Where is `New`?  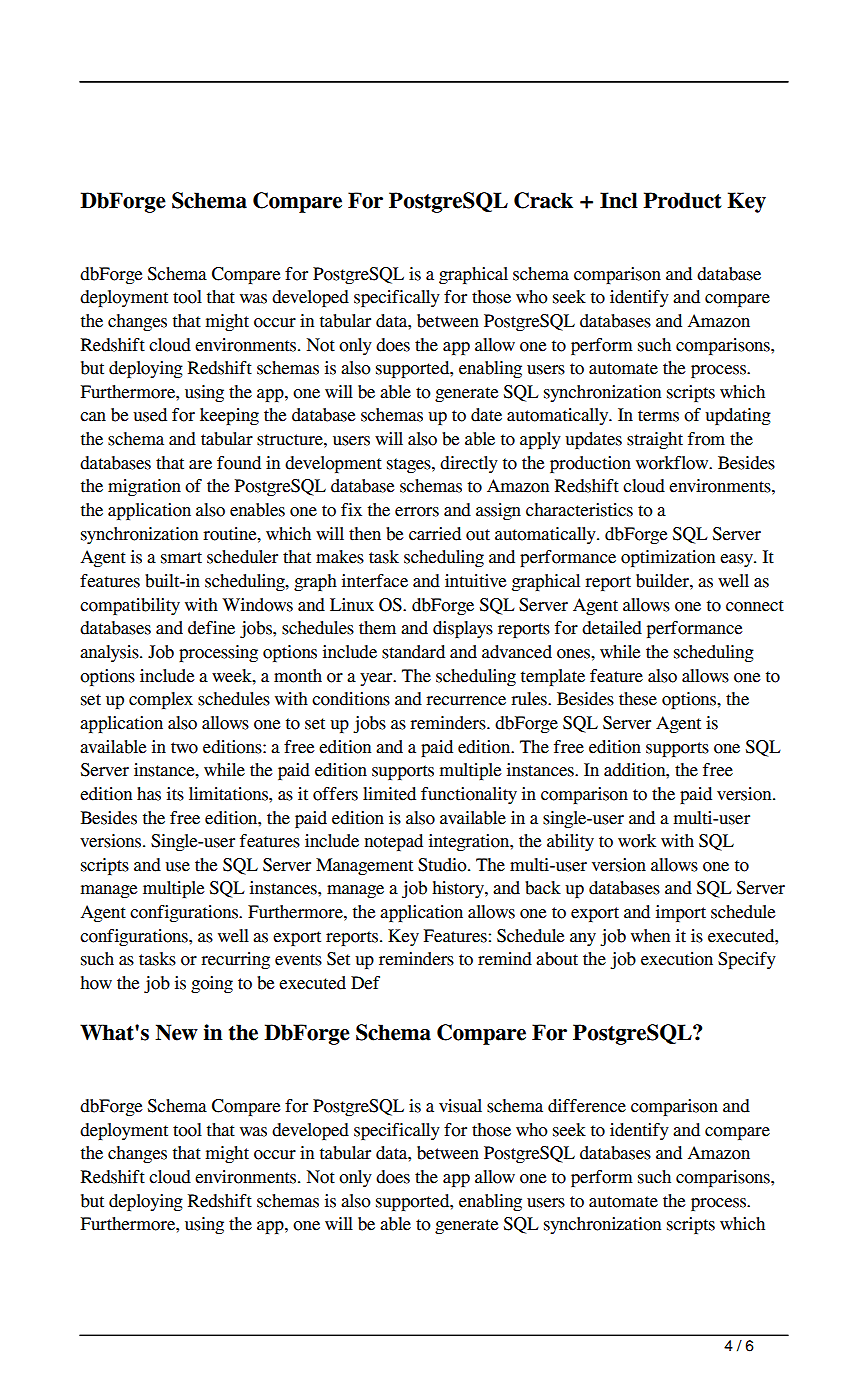 New is located at coordinates (176, 1032).
